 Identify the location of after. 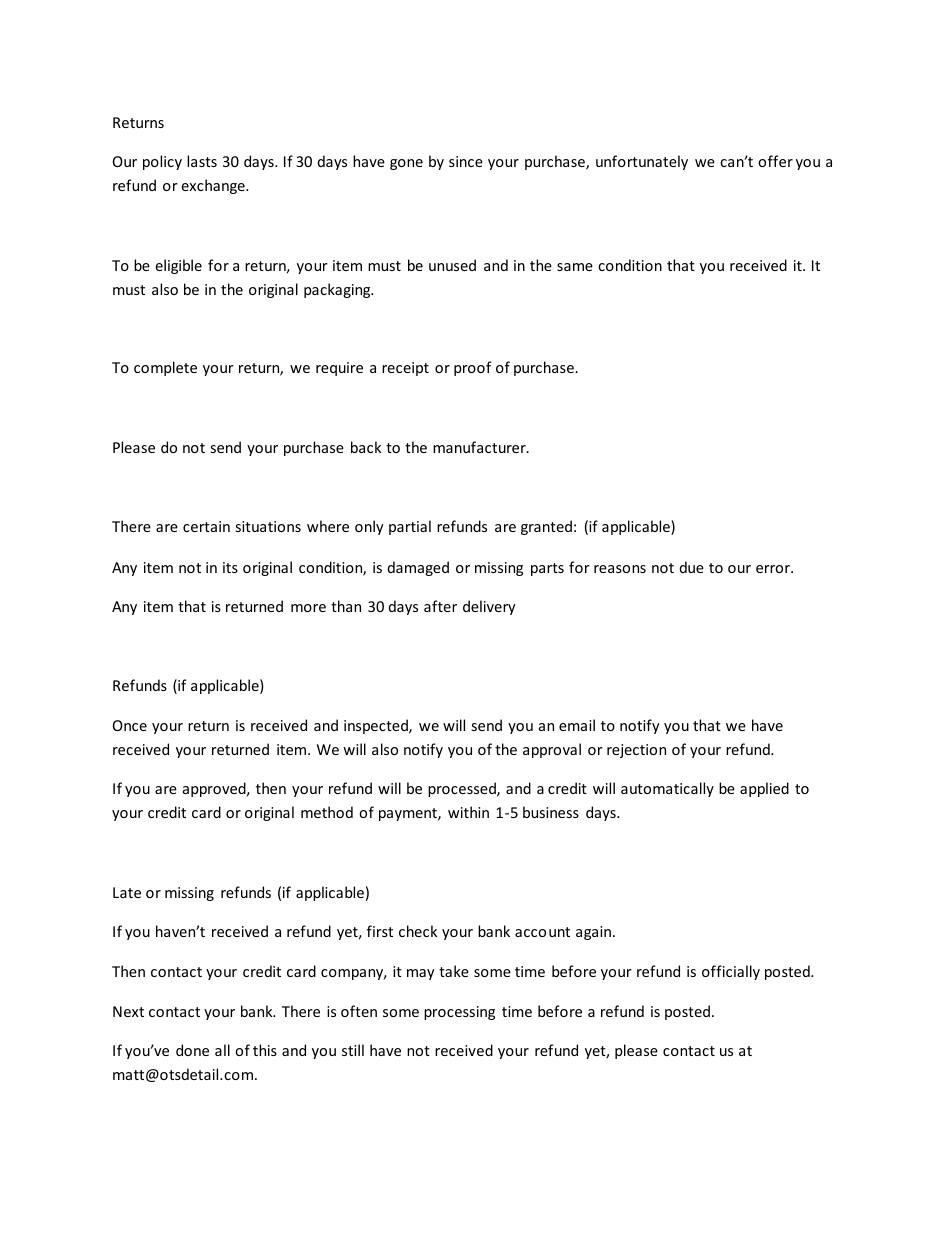
(440, 606).
